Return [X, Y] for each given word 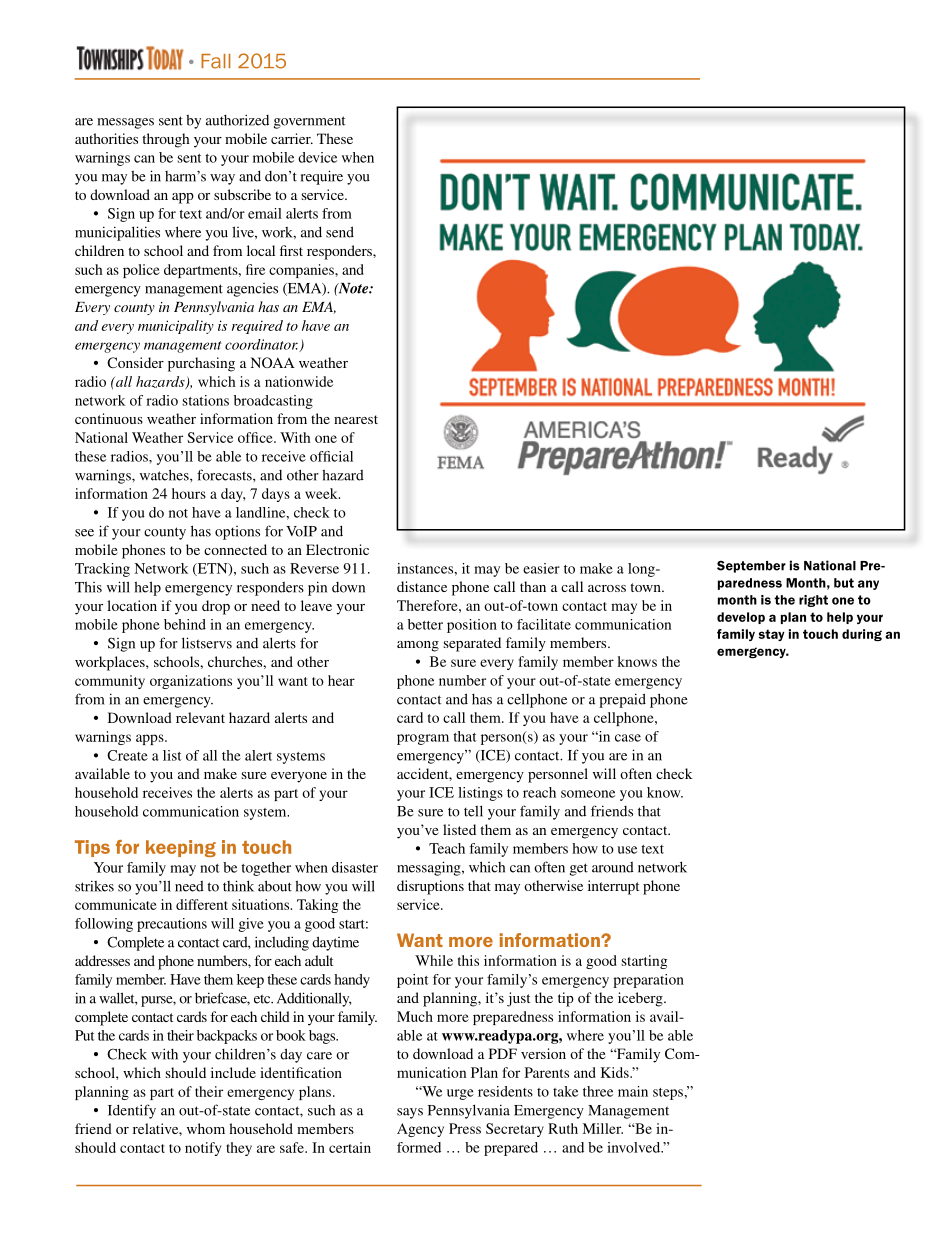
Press [465, 1128]
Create [127, 755]
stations [206, 400]
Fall [215, 61]
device [317, 157]
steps [669, 1094]
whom [206, 1128]
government [310, 122]
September [751, 567]
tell [473, 811]
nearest [356, 419]
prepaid [622, 700]
